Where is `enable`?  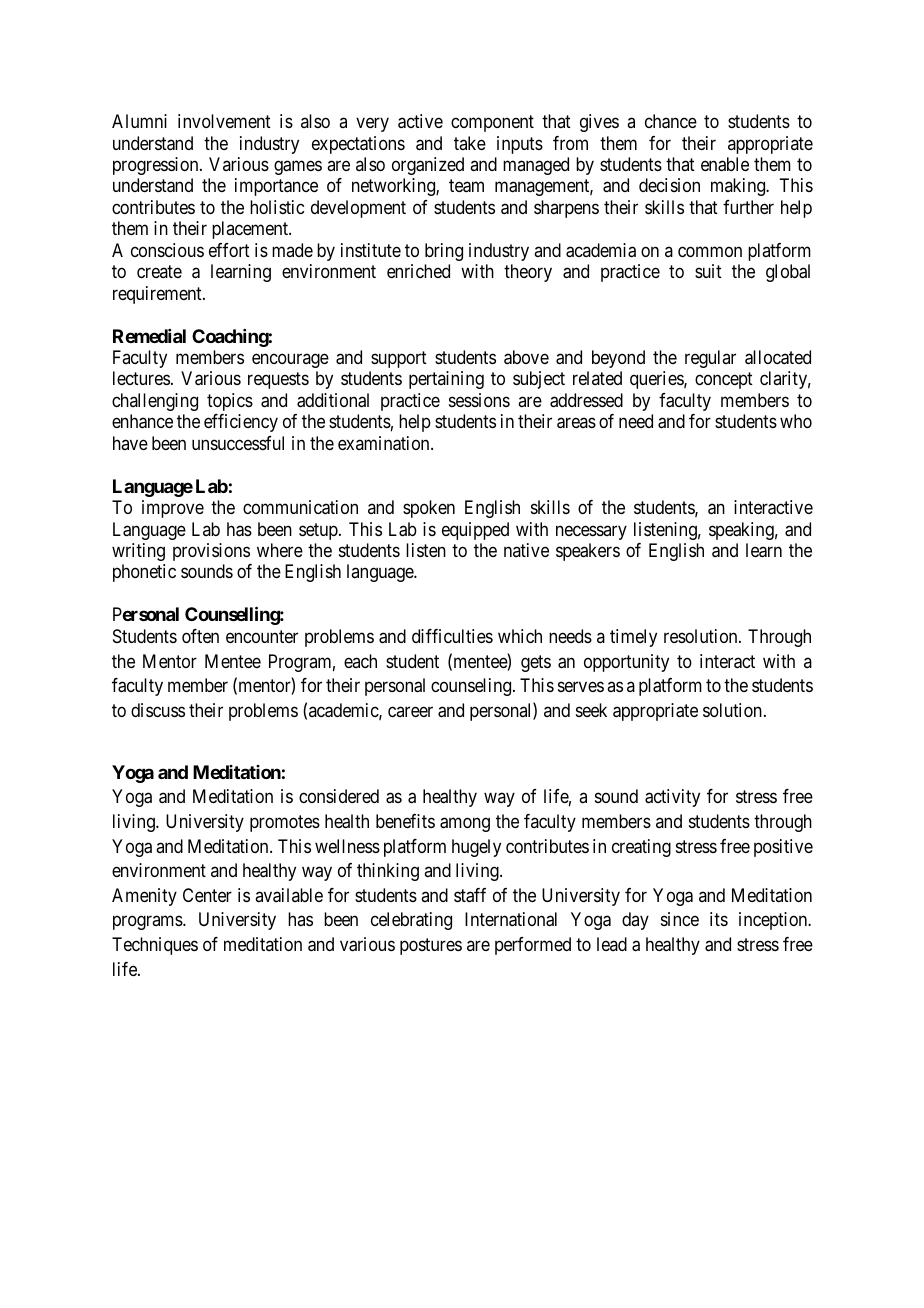
enable is located at coordinates (725, 164).
